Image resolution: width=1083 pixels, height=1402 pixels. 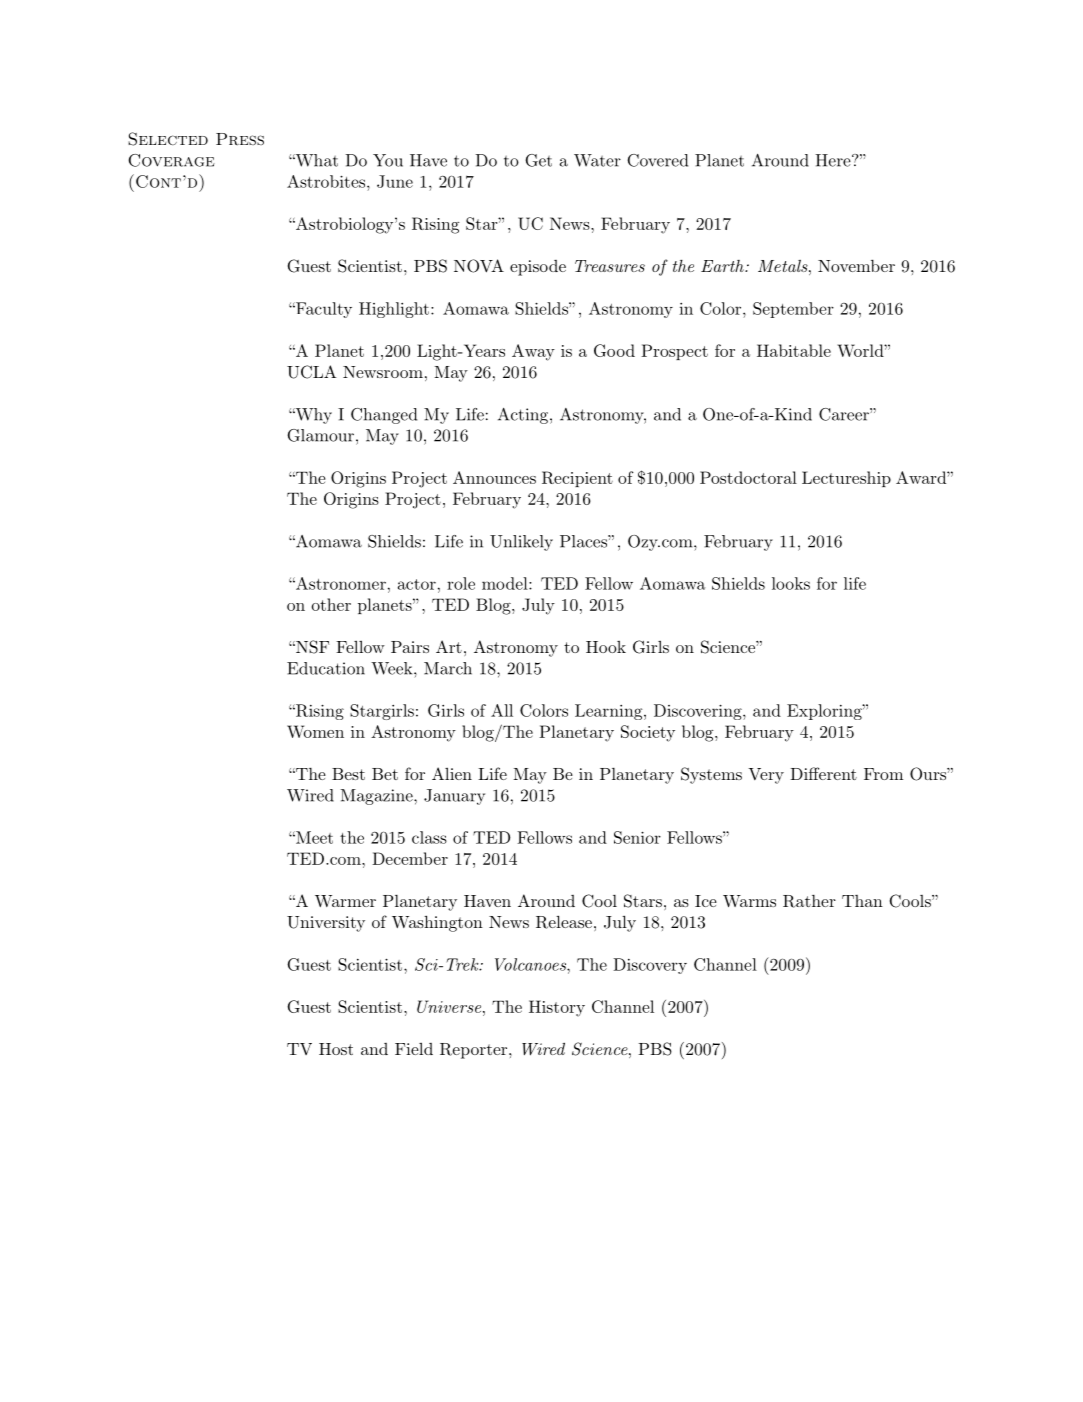 What do you see at coordinates (414, 1049) in the page?
I see `Field` at bounding box center [414, 1049].
